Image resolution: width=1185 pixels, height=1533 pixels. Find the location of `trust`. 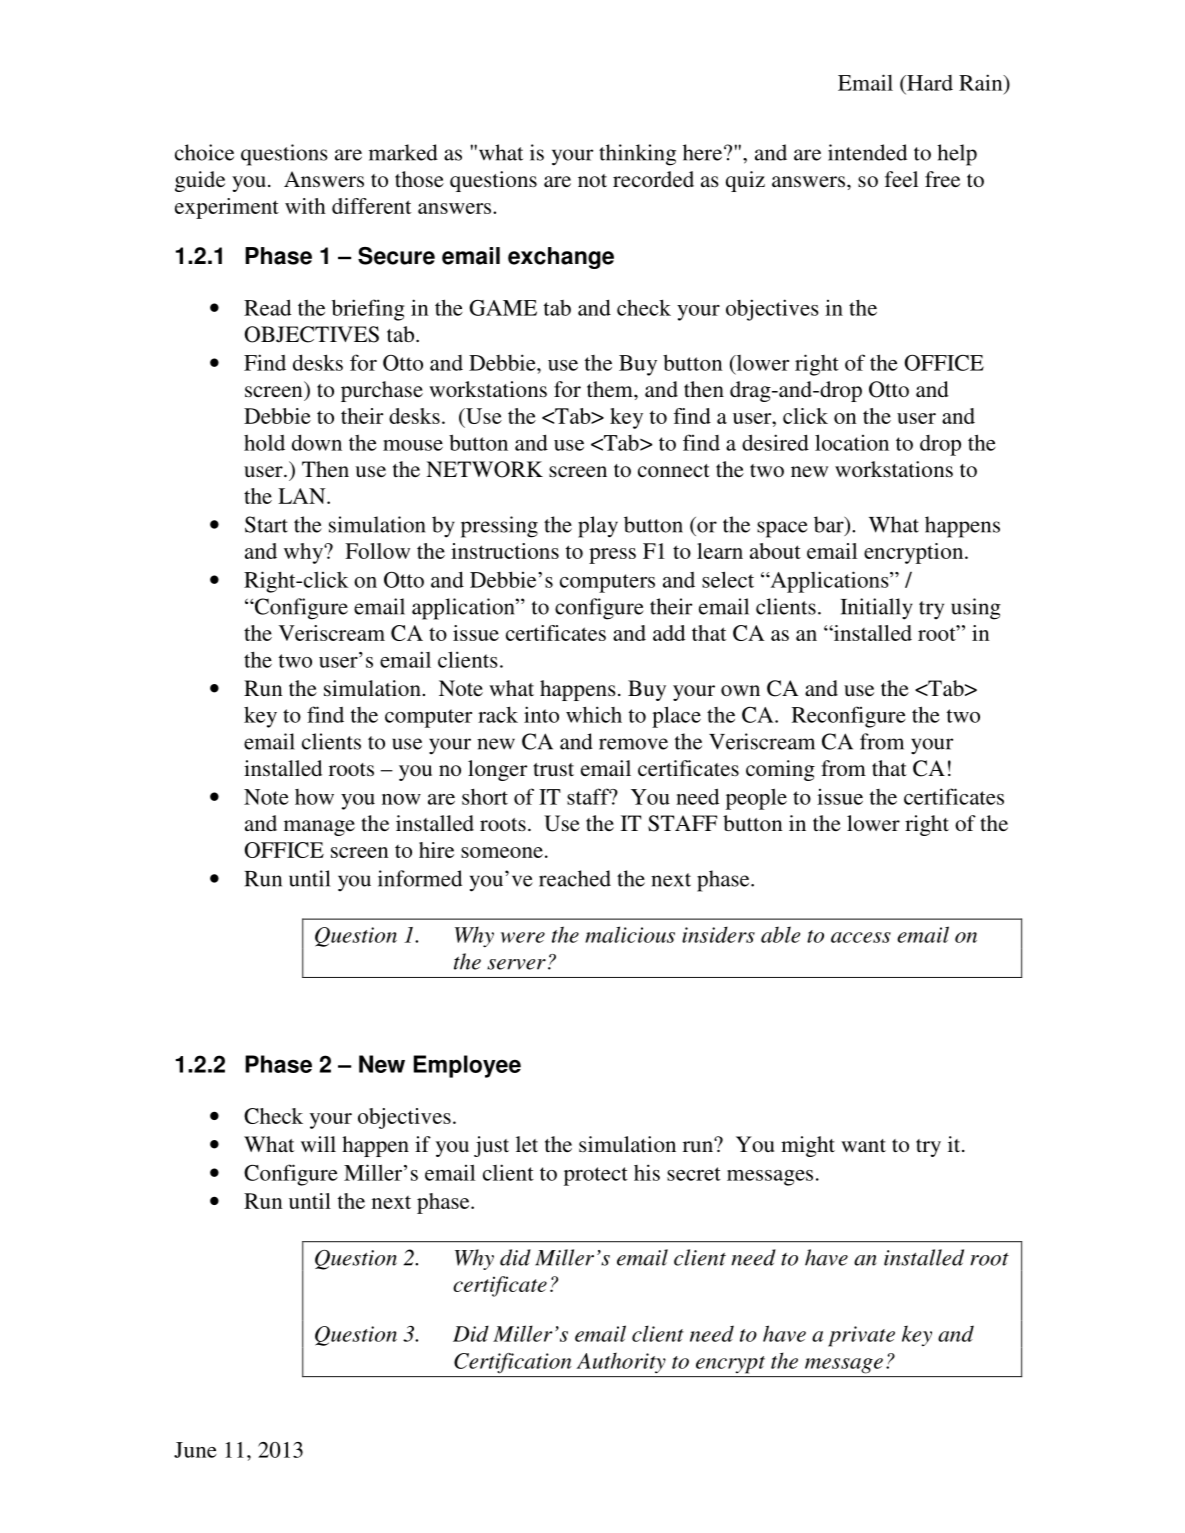

trust is located at coordinates (554, 770).
